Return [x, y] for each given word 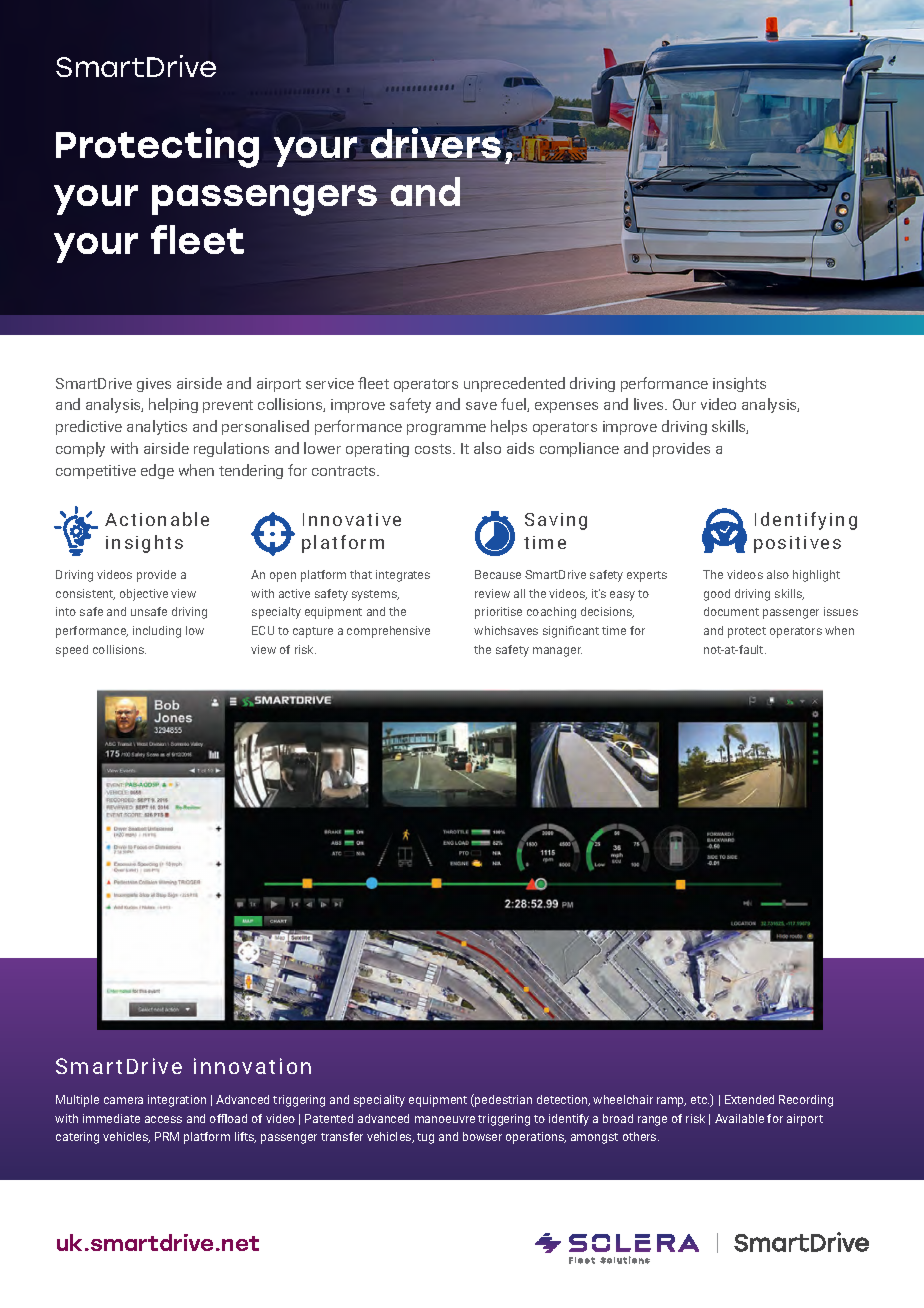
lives [650, 404]
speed [72, 651]
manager [557, 652]
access [163, 1119]
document [731, 611]
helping [173, 405]
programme [446, 429]
